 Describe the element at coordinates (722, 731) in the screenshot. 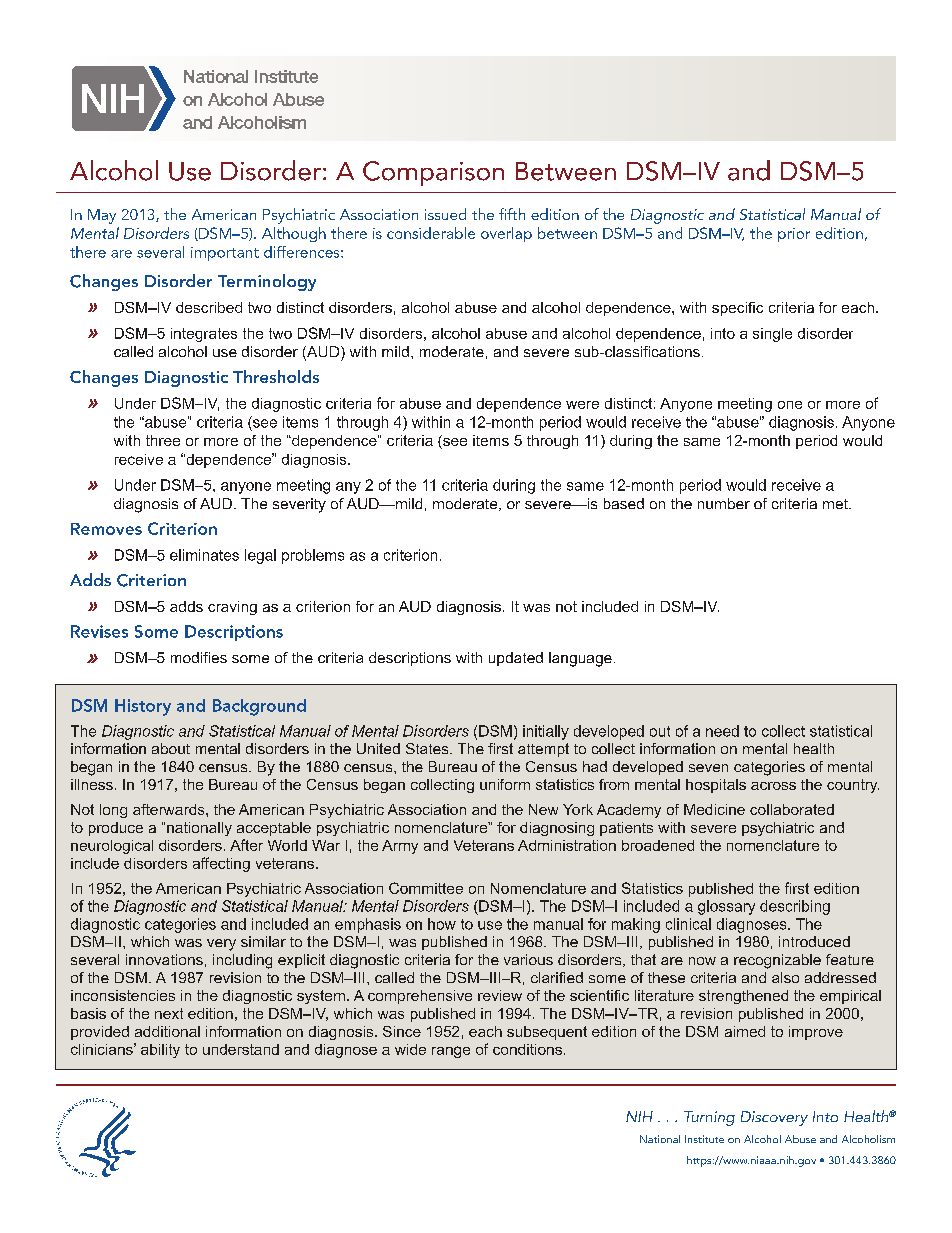

I see `need` at that location.
